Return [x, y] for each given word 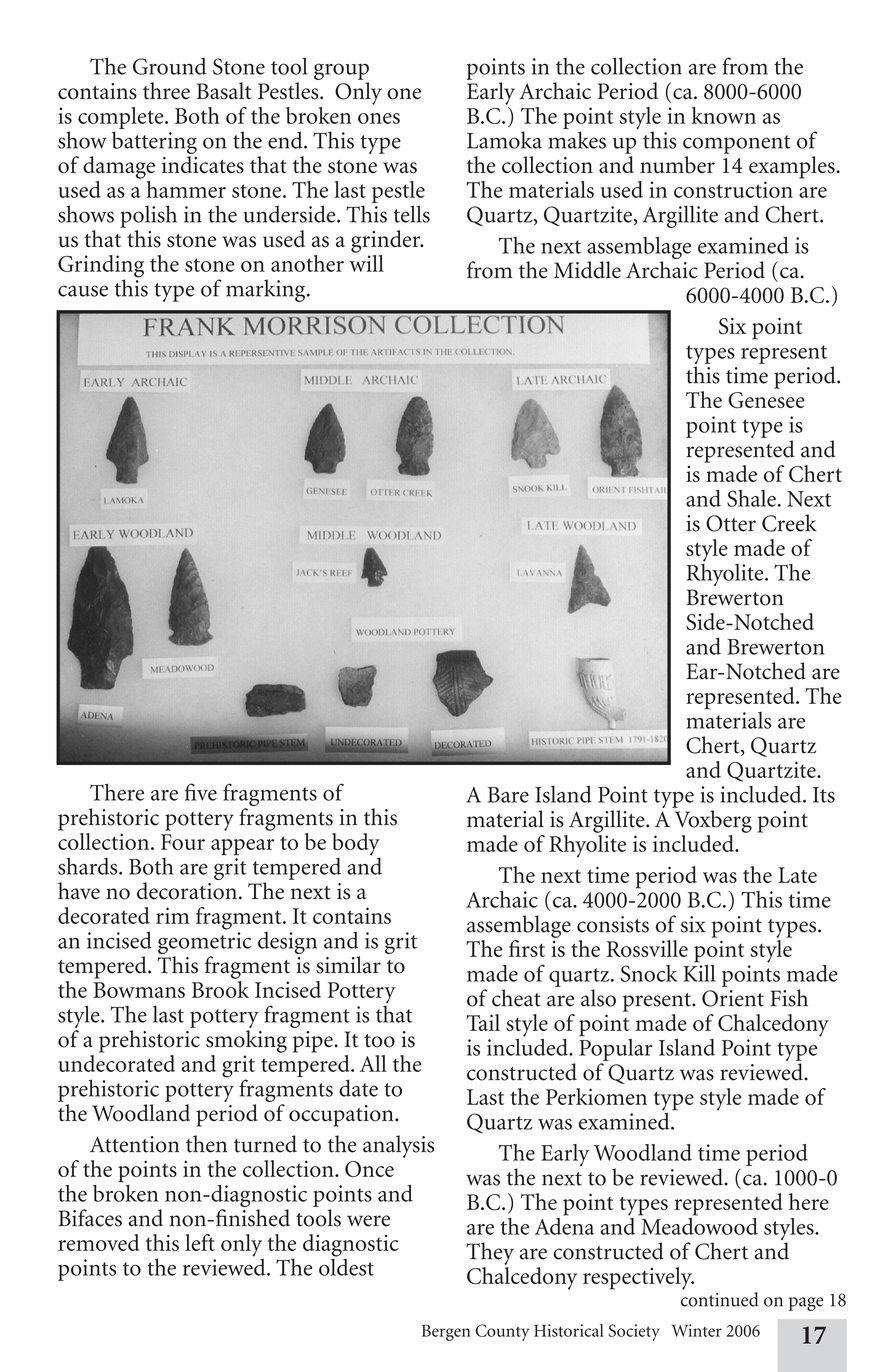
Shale [751, 498]
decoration [187, 891]
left [200, 1242]
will [366, 262]
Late [797, 875]
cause [83, 291]
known [723, 115]
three [166, 91]
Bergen [446, 1333]
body [356, 844]
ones [379, 118]
